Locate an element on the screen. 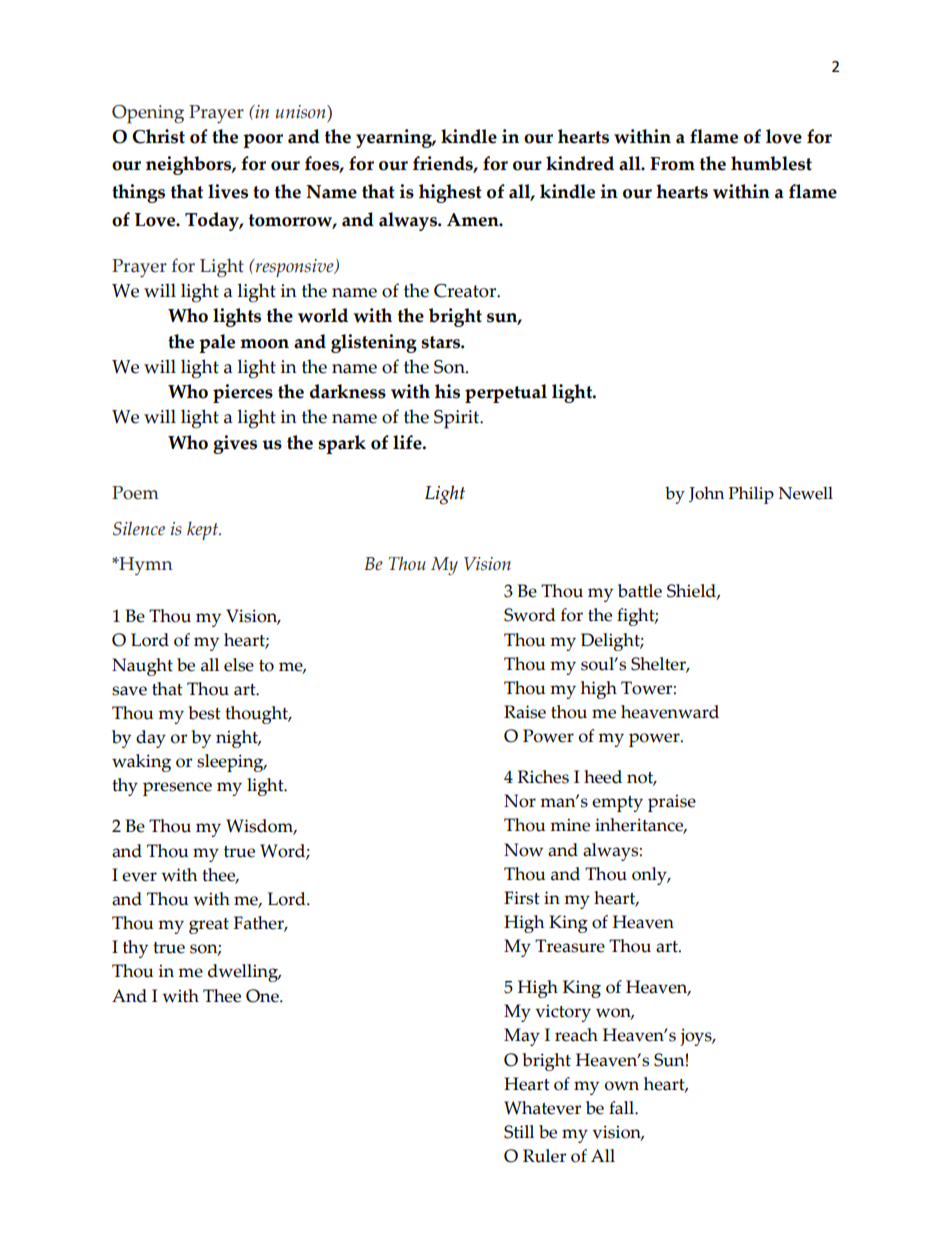 The width and height of the screenshot is (952, 1233). One is located at coordinates (263, 996).
